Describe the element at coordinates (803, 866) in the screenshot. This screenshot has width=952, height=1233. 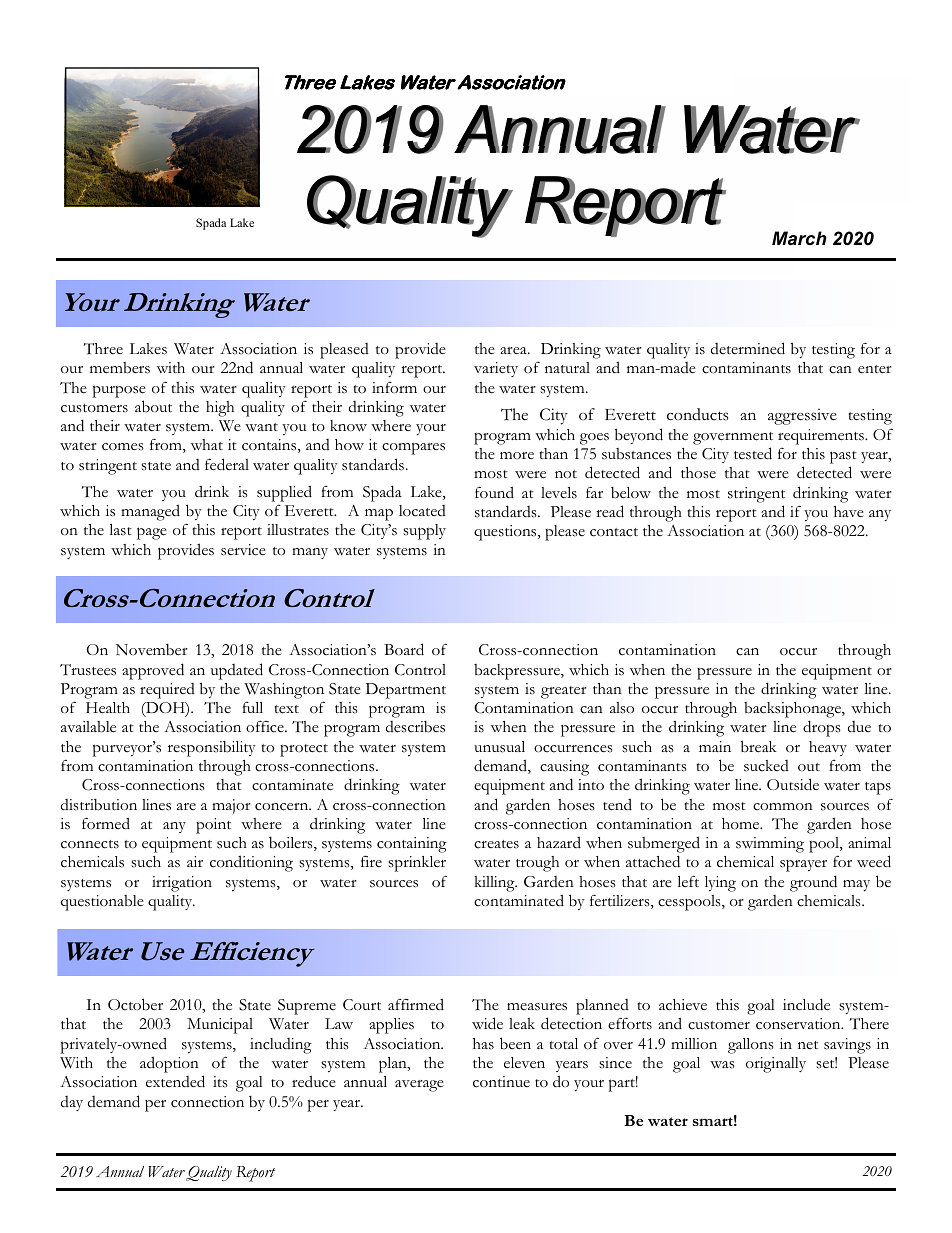
I see `sprayer` at that location.
